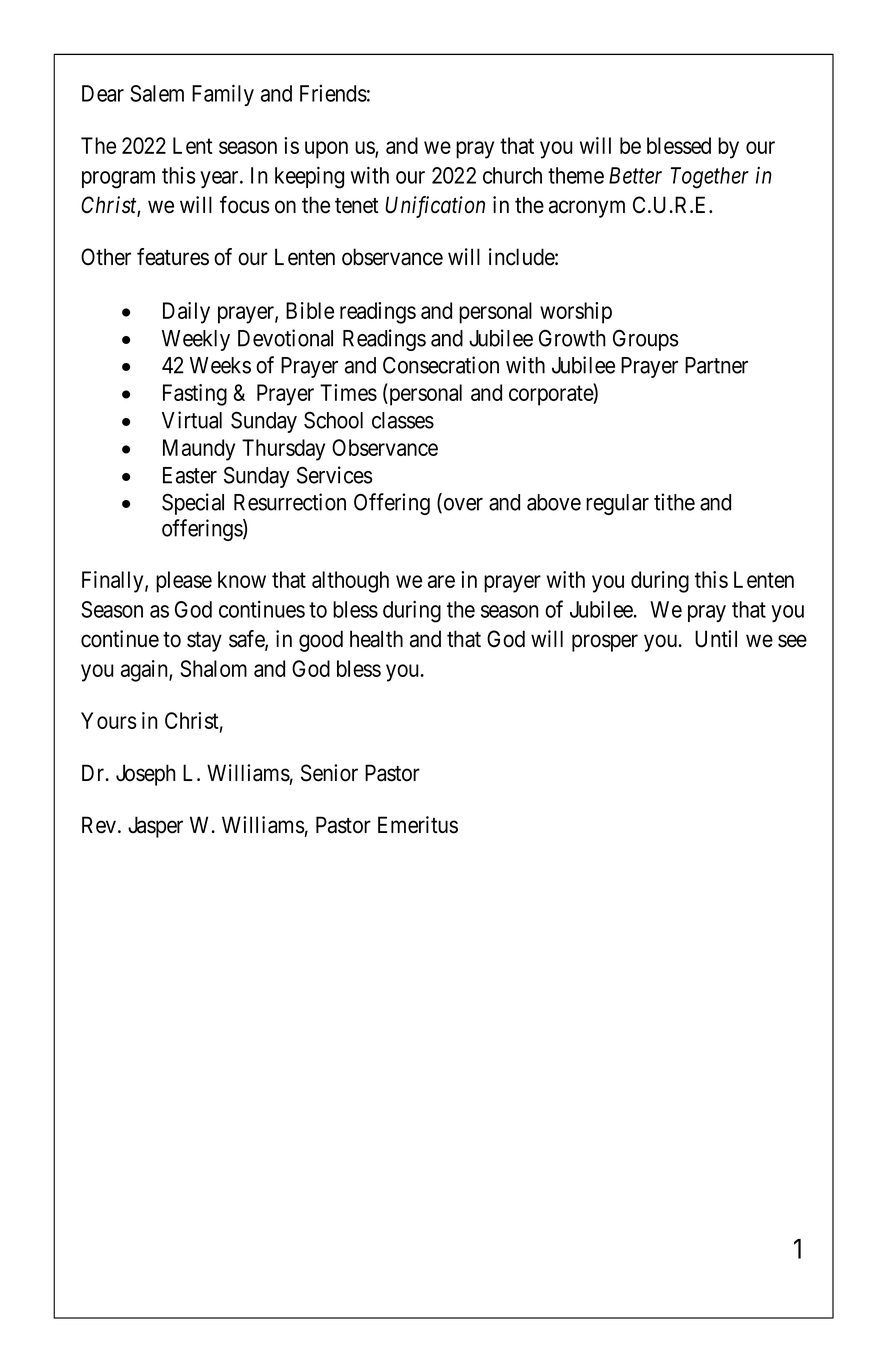 The image size is (887, 1372). I want to click on Maundy, so click(199, 450).
